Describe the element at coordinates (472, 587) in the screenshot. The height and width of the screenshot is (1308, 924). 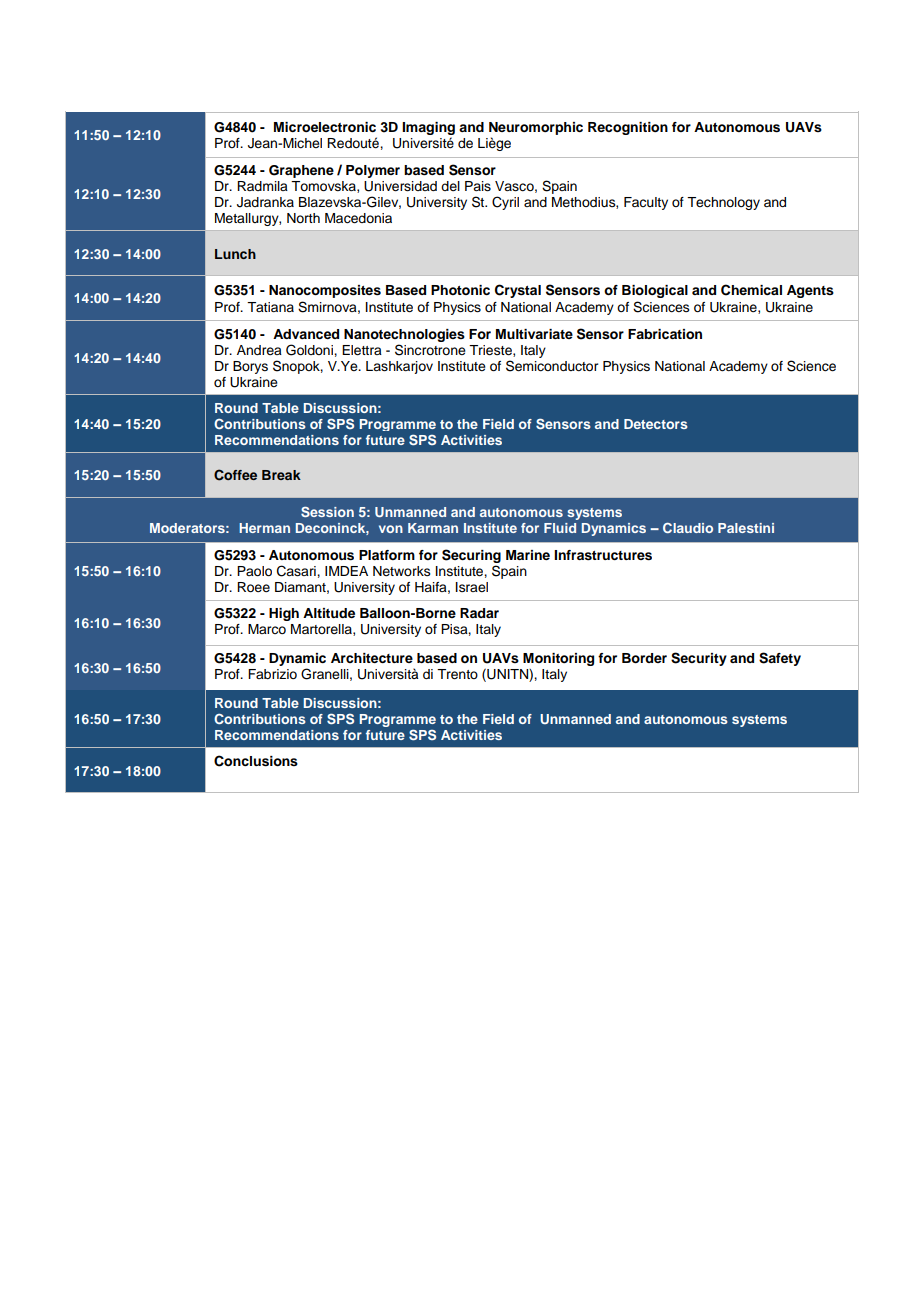
I see `Israel` at that location.
